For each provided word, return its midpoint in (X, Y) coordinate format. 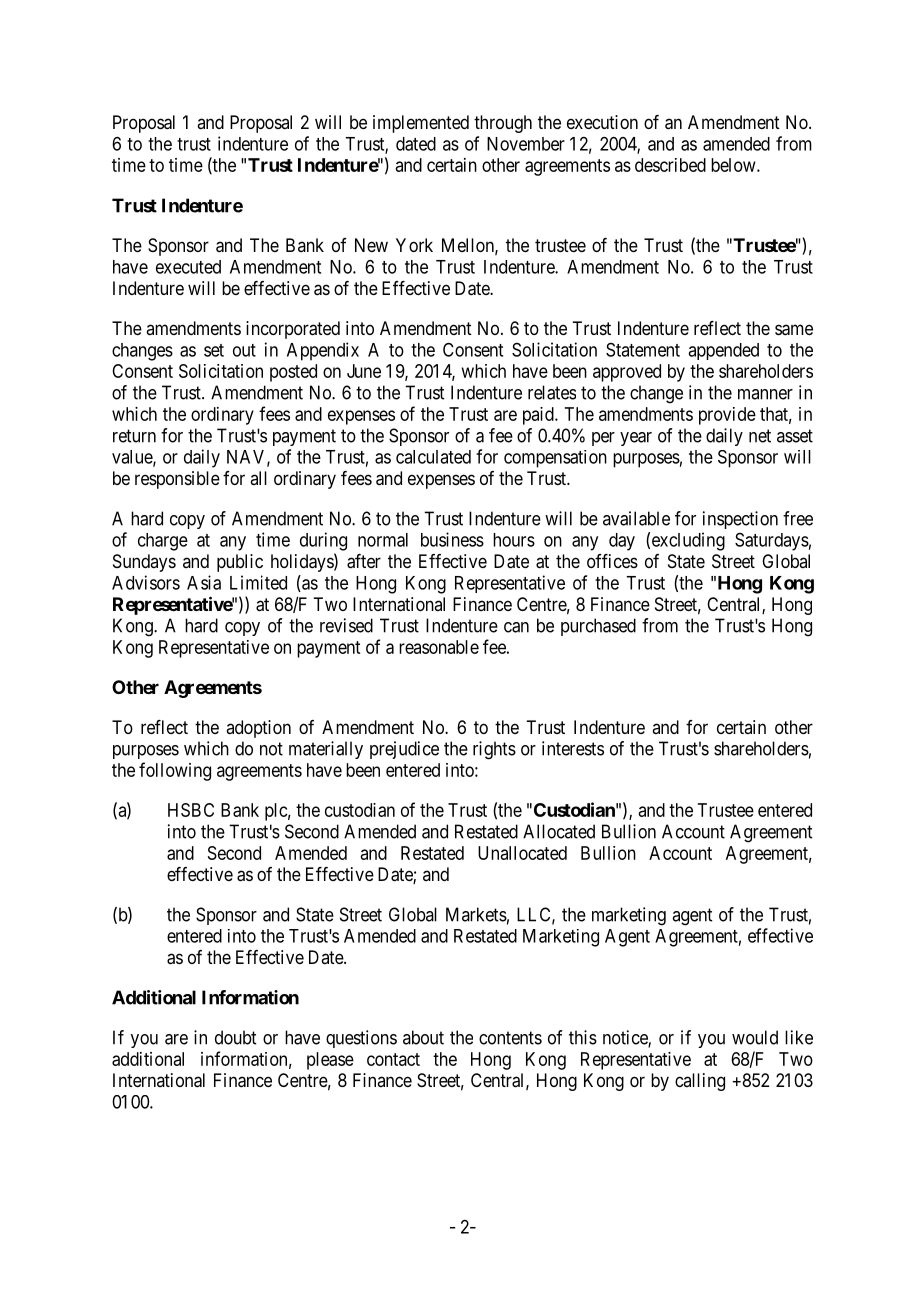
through (503, 124)
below (734, 165)
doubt (235, 1037)
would (755, 1037)
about (423, 1037)
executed (188, 267)
